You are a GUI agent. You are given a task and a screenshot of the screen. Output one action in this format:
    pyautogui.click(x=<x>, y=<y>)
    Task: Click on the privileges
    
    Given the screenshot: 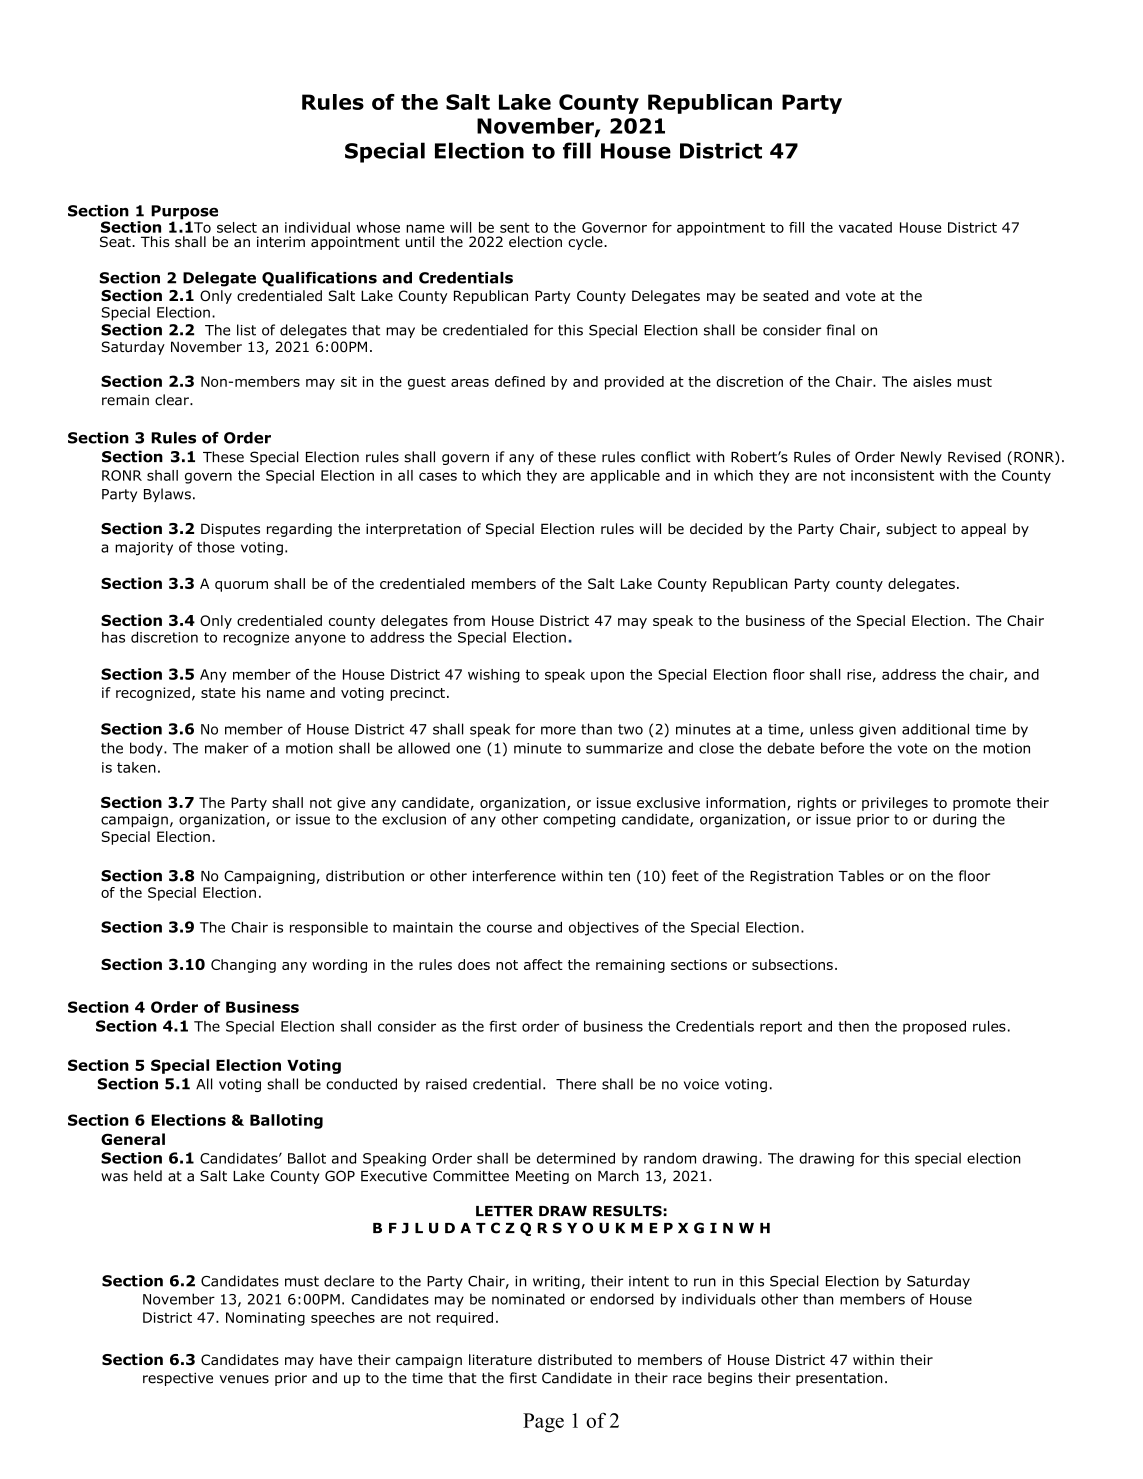 What is the action you would take?
    pyautogui.click(x=895, y=804)
